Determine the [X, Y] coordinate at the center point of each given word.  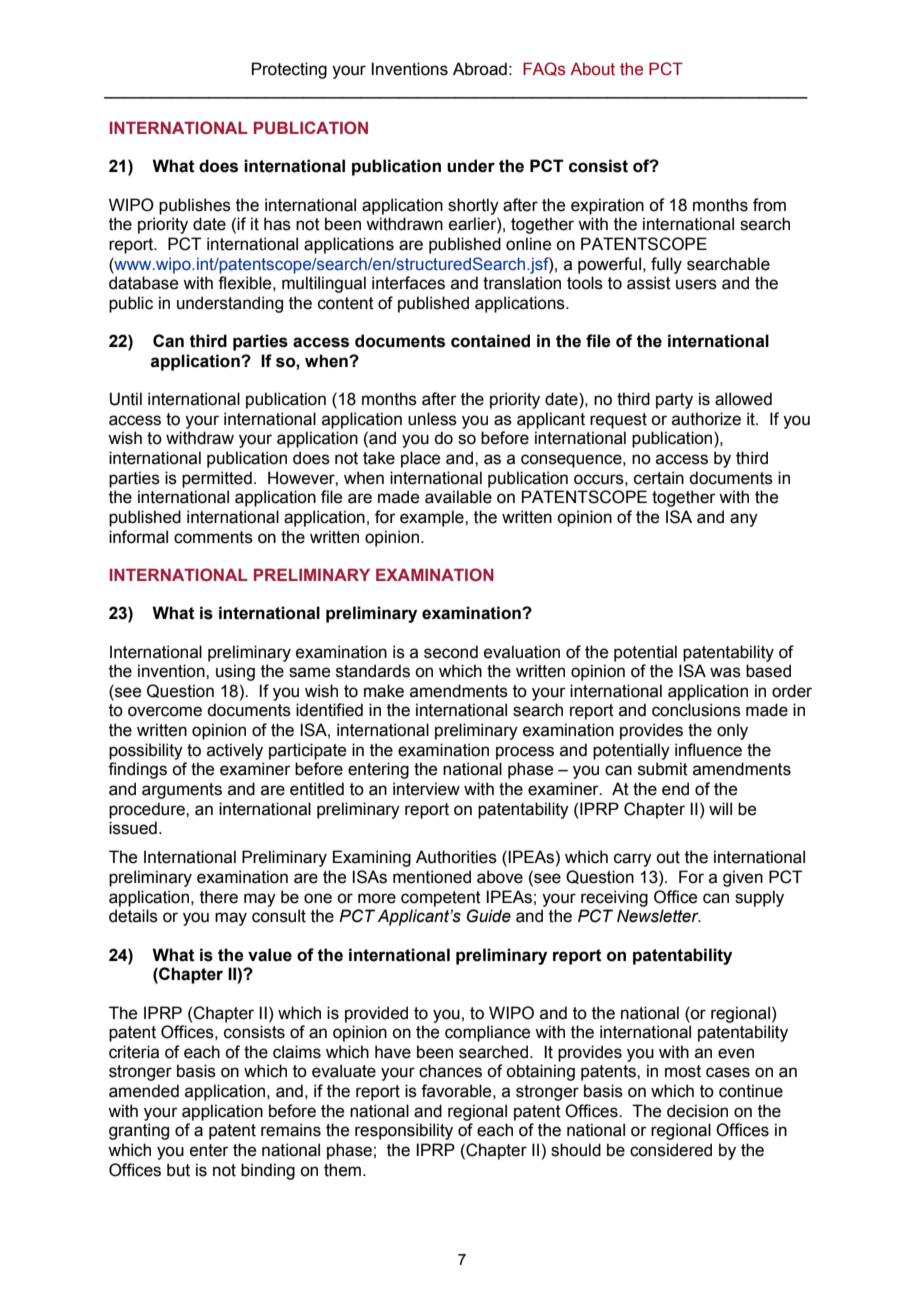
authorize [706, 419]
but [178, 1170]
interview [426, 789]
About [592, 69]
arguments [182, 791]
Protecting [289, 70]
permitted [217, 479]
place [420, 459]
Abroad [480, 69]
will [720, 808]
